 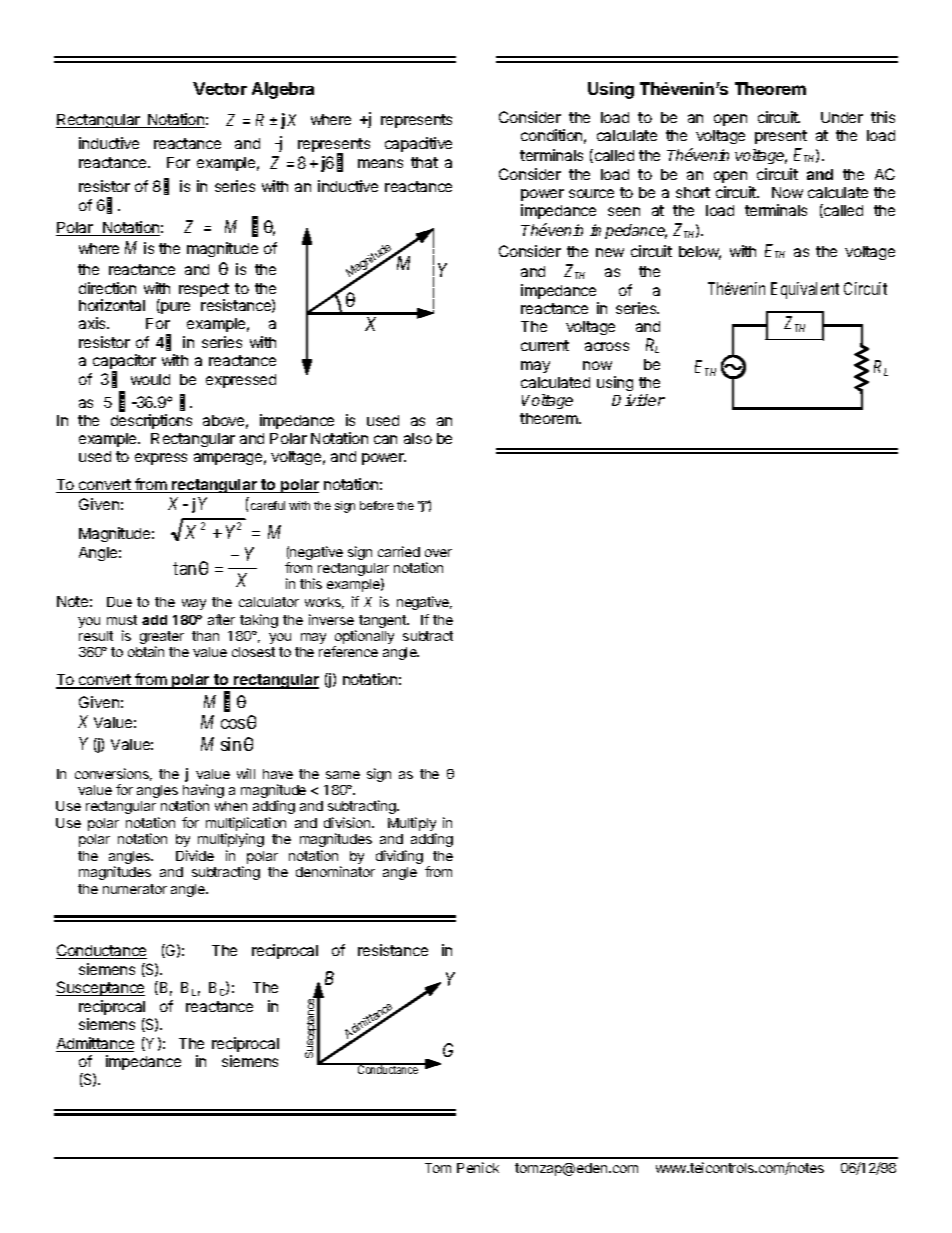 What do you see at coordinates (842, 117) in the screenshot?
I see `Under` at bounding box center [842, 117].
